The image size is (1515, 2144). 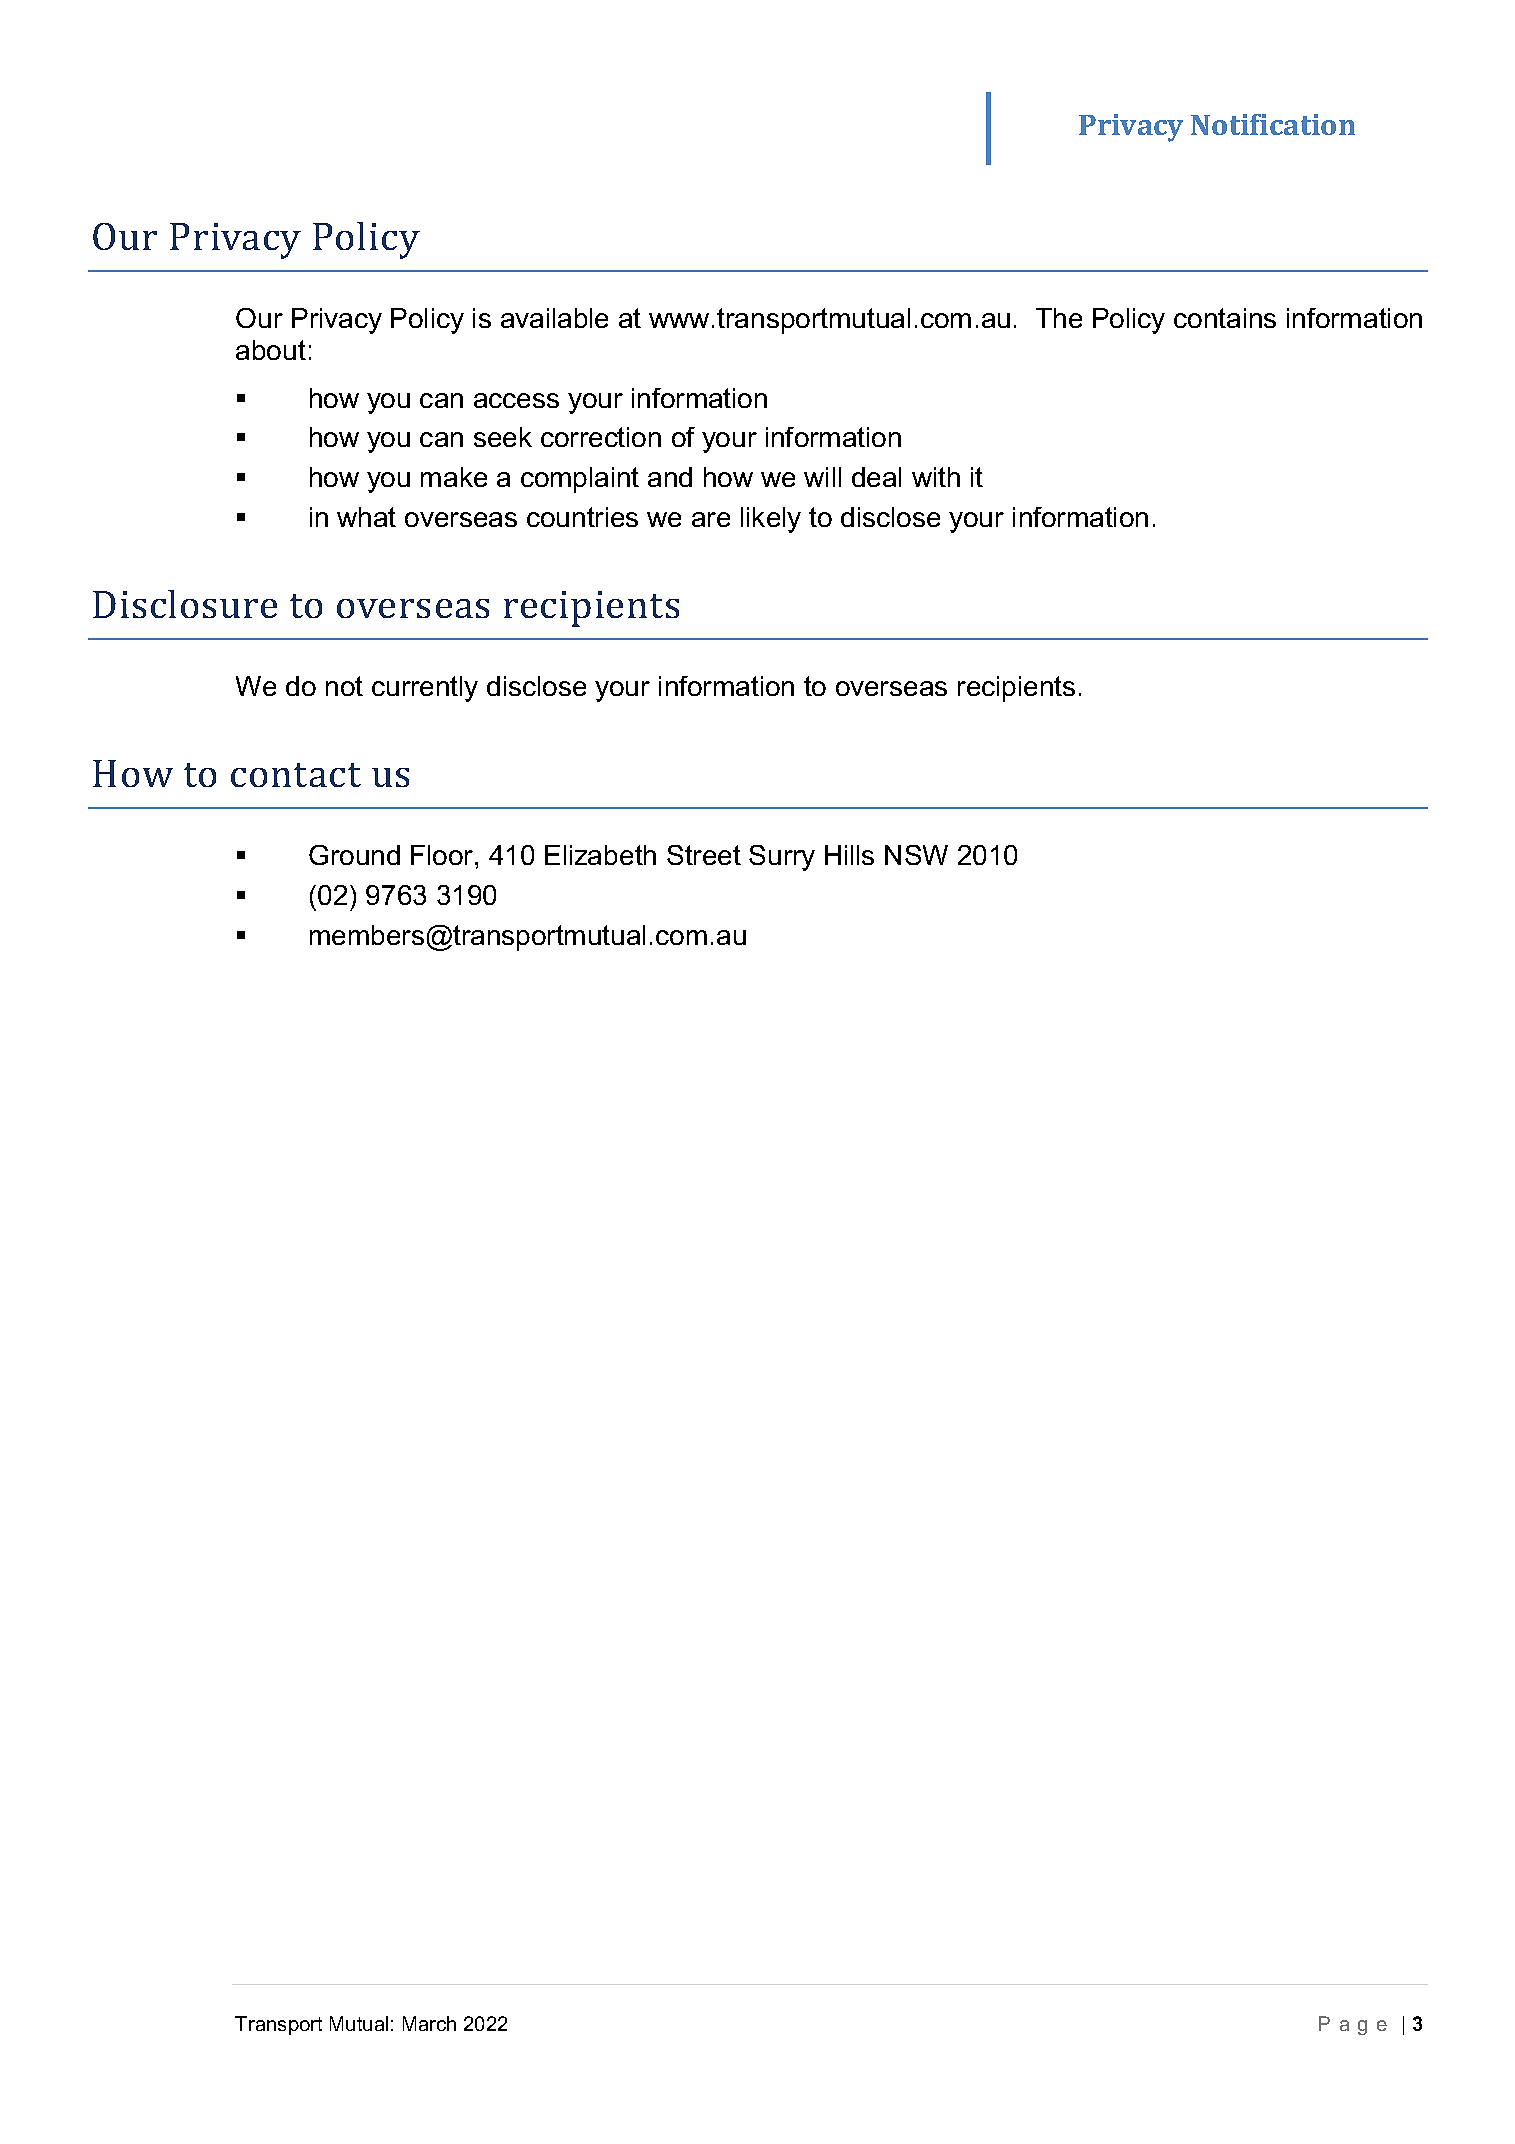 What do you see at coordinates (849, 855) in the document?
I see `Hills` at bounding box center [849, 855].
